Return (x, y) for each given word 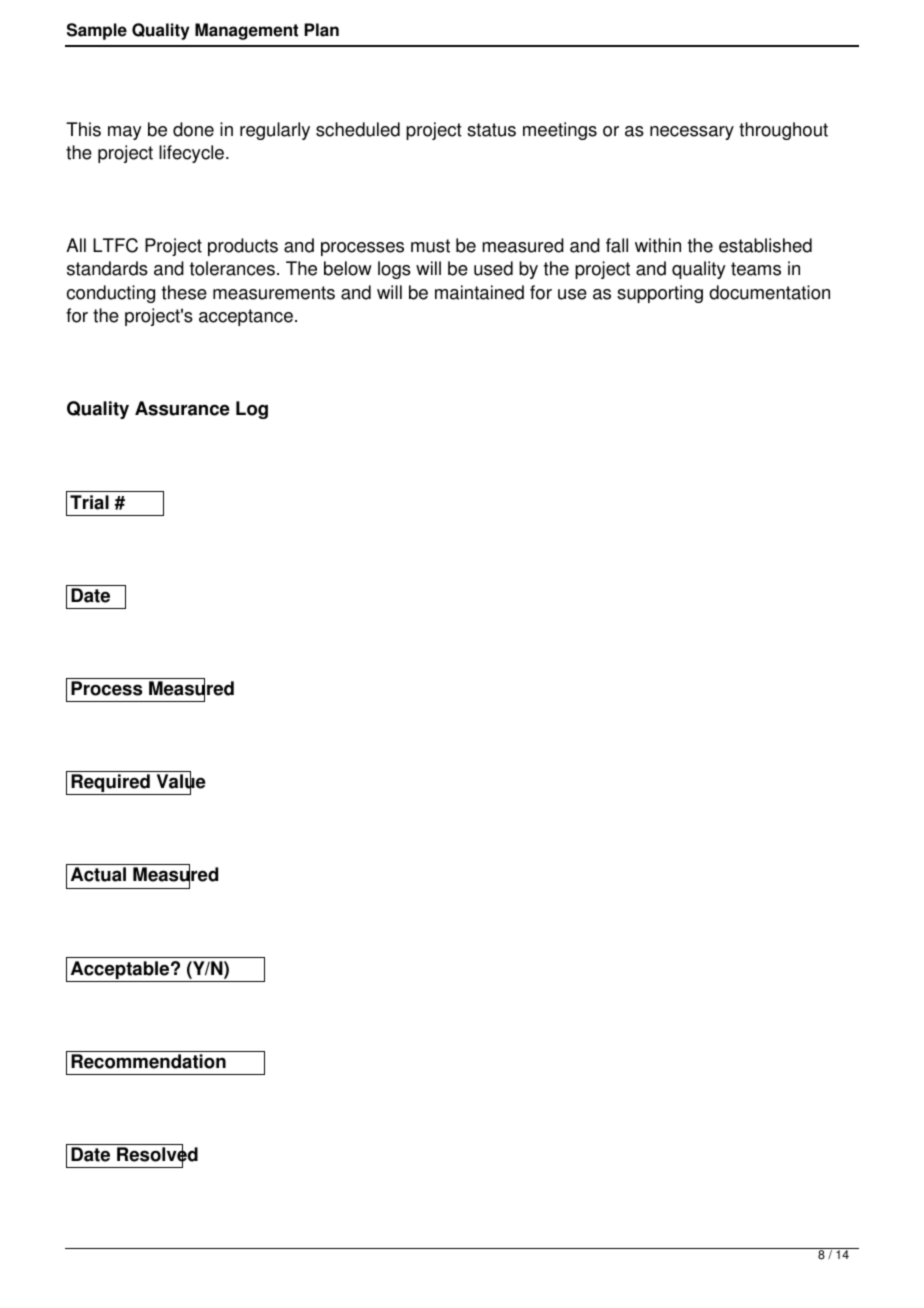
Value (181, 782)
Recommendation (148, 1061)
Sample (97, 31)
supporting (660, 294)
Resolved (157, 1154)
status (491, 130)
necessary (692, 133)
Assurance (182, 408)
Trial (89, 502)
